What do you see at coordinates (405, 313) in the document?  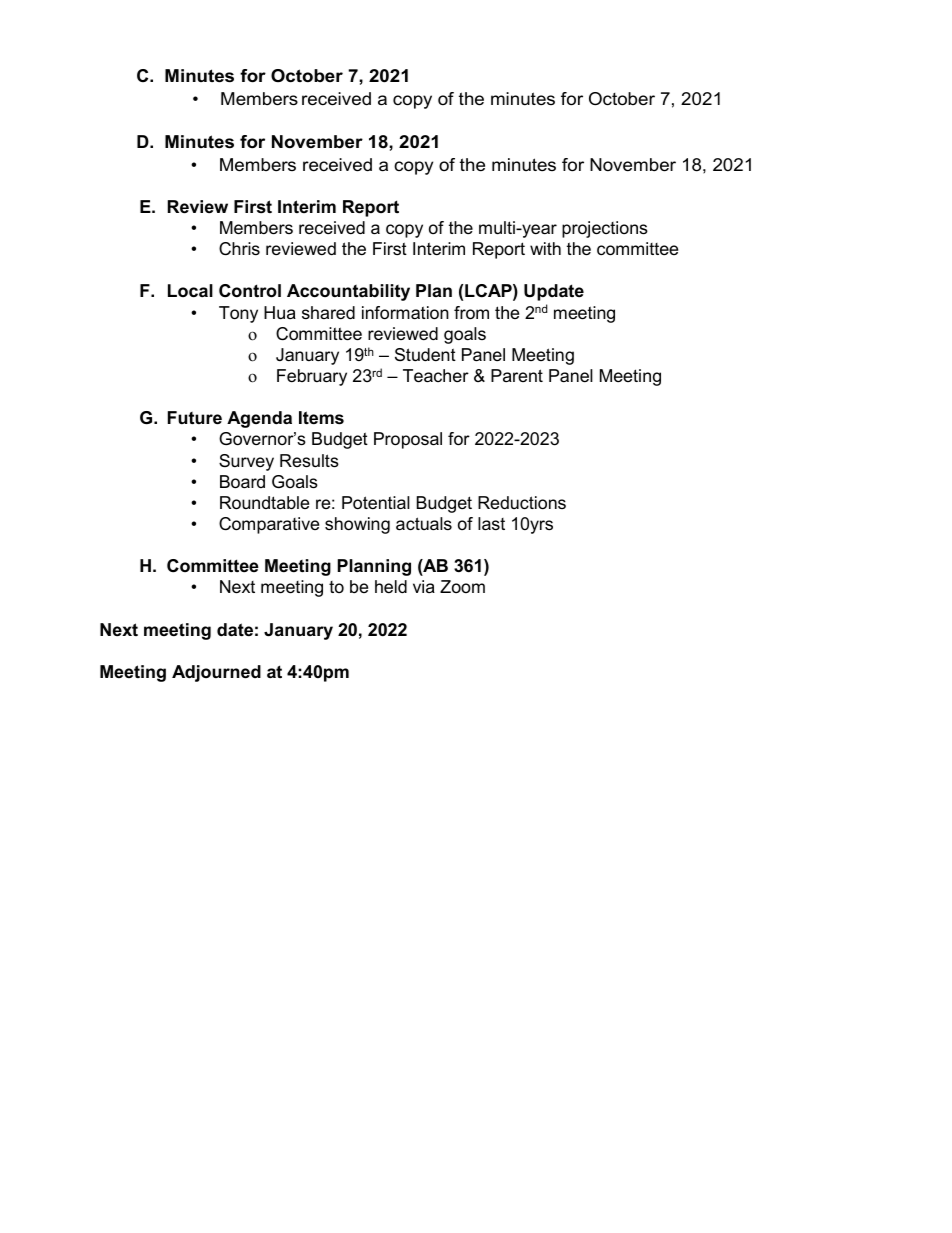 I see `information` at bounding box center [405, 313].
